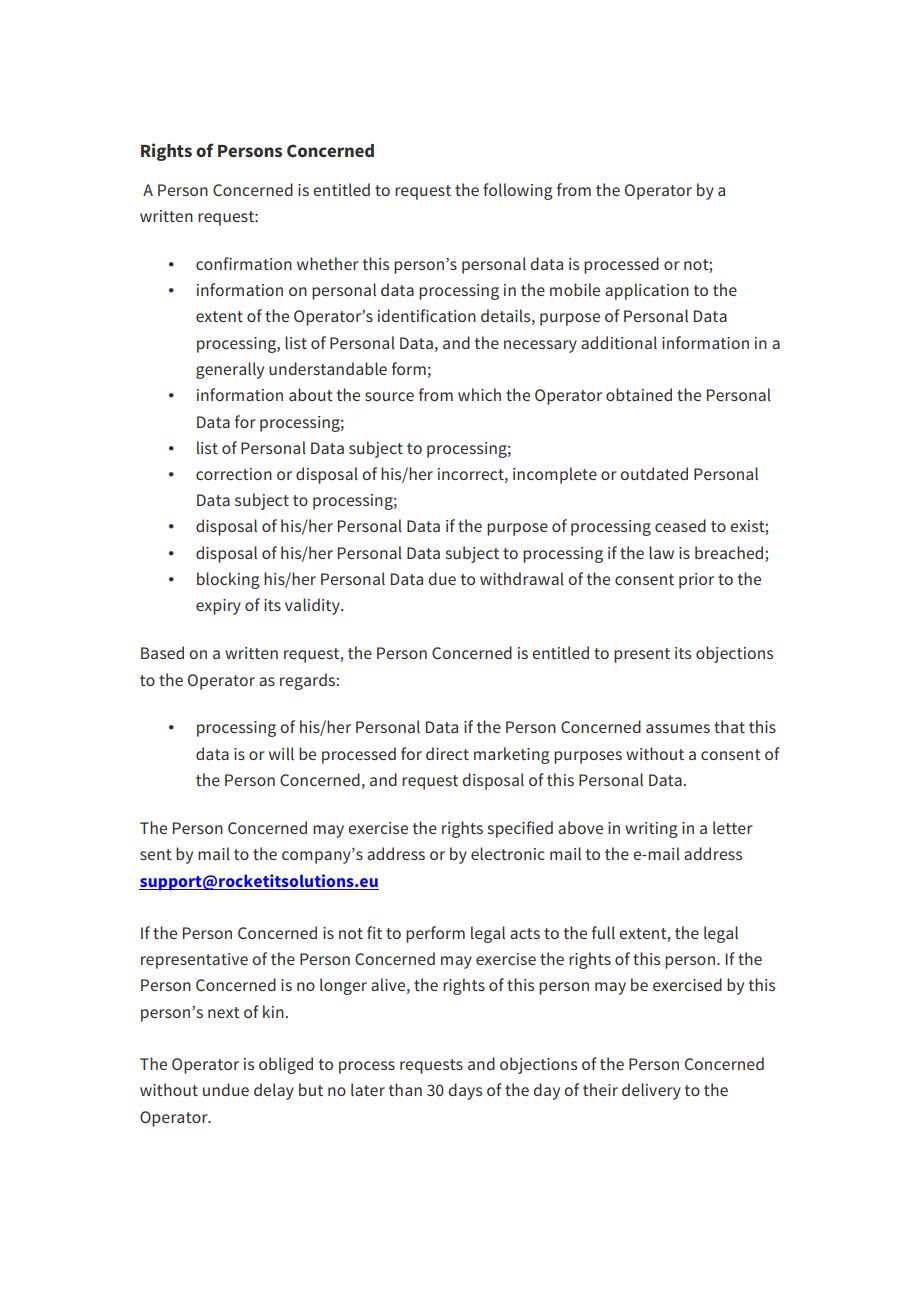  I want to click on confirmation, so click(244, 263).
